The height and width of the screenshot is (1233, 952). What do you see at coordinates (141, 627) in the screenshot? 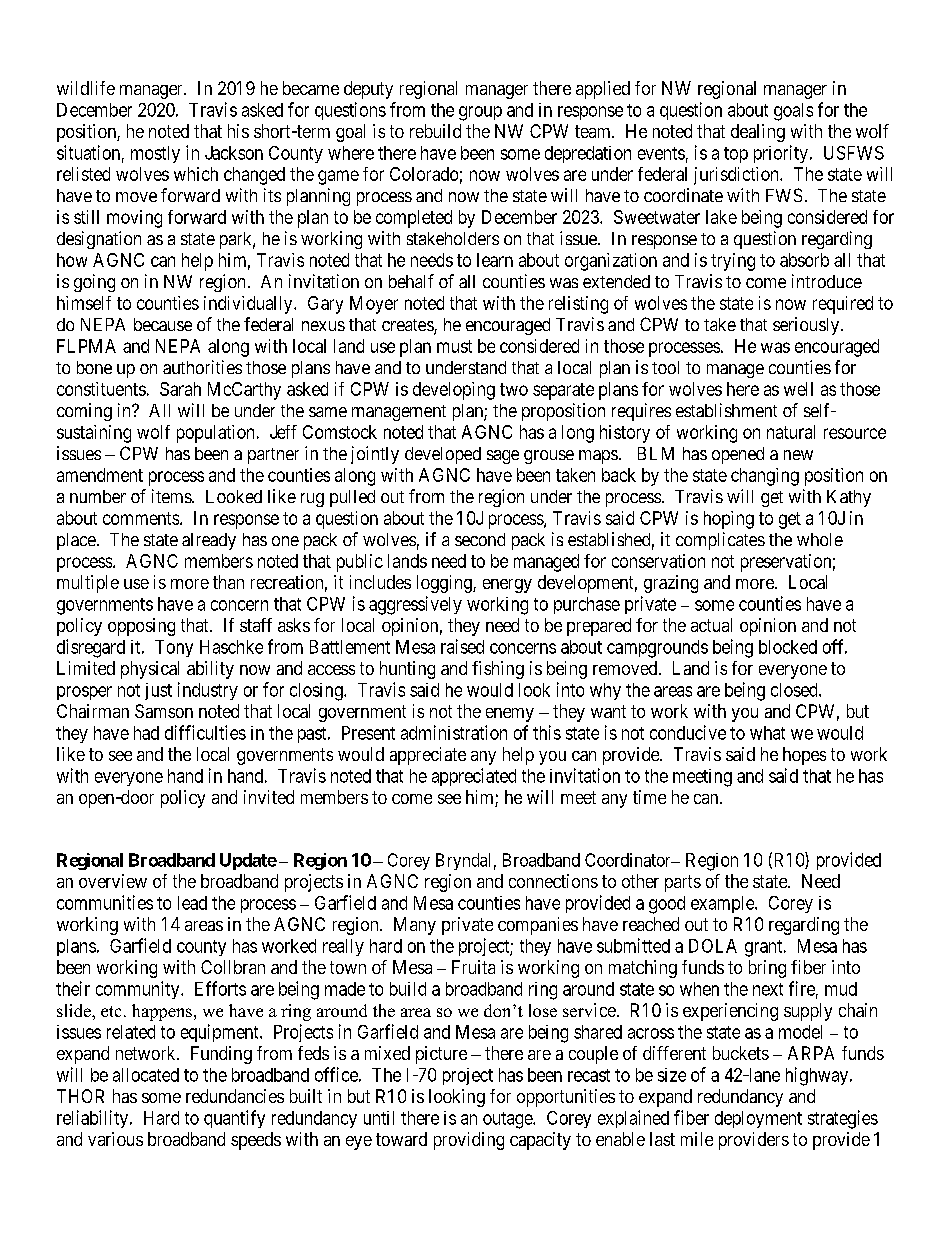
I see `opposing` at bounding box center [141, 627].
